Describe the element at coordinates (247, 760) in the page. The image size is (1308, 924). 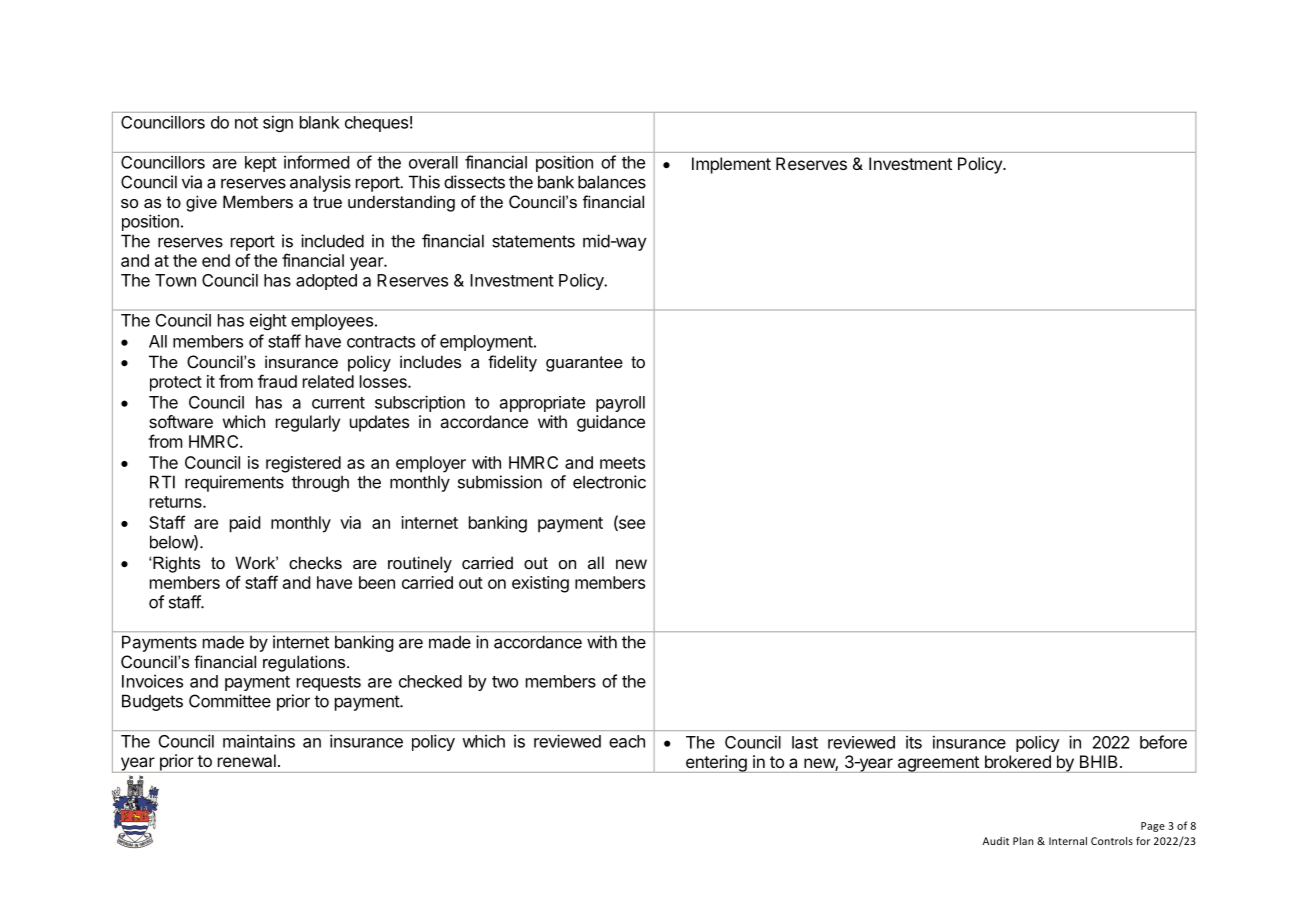
I see `renewal` at that location.
